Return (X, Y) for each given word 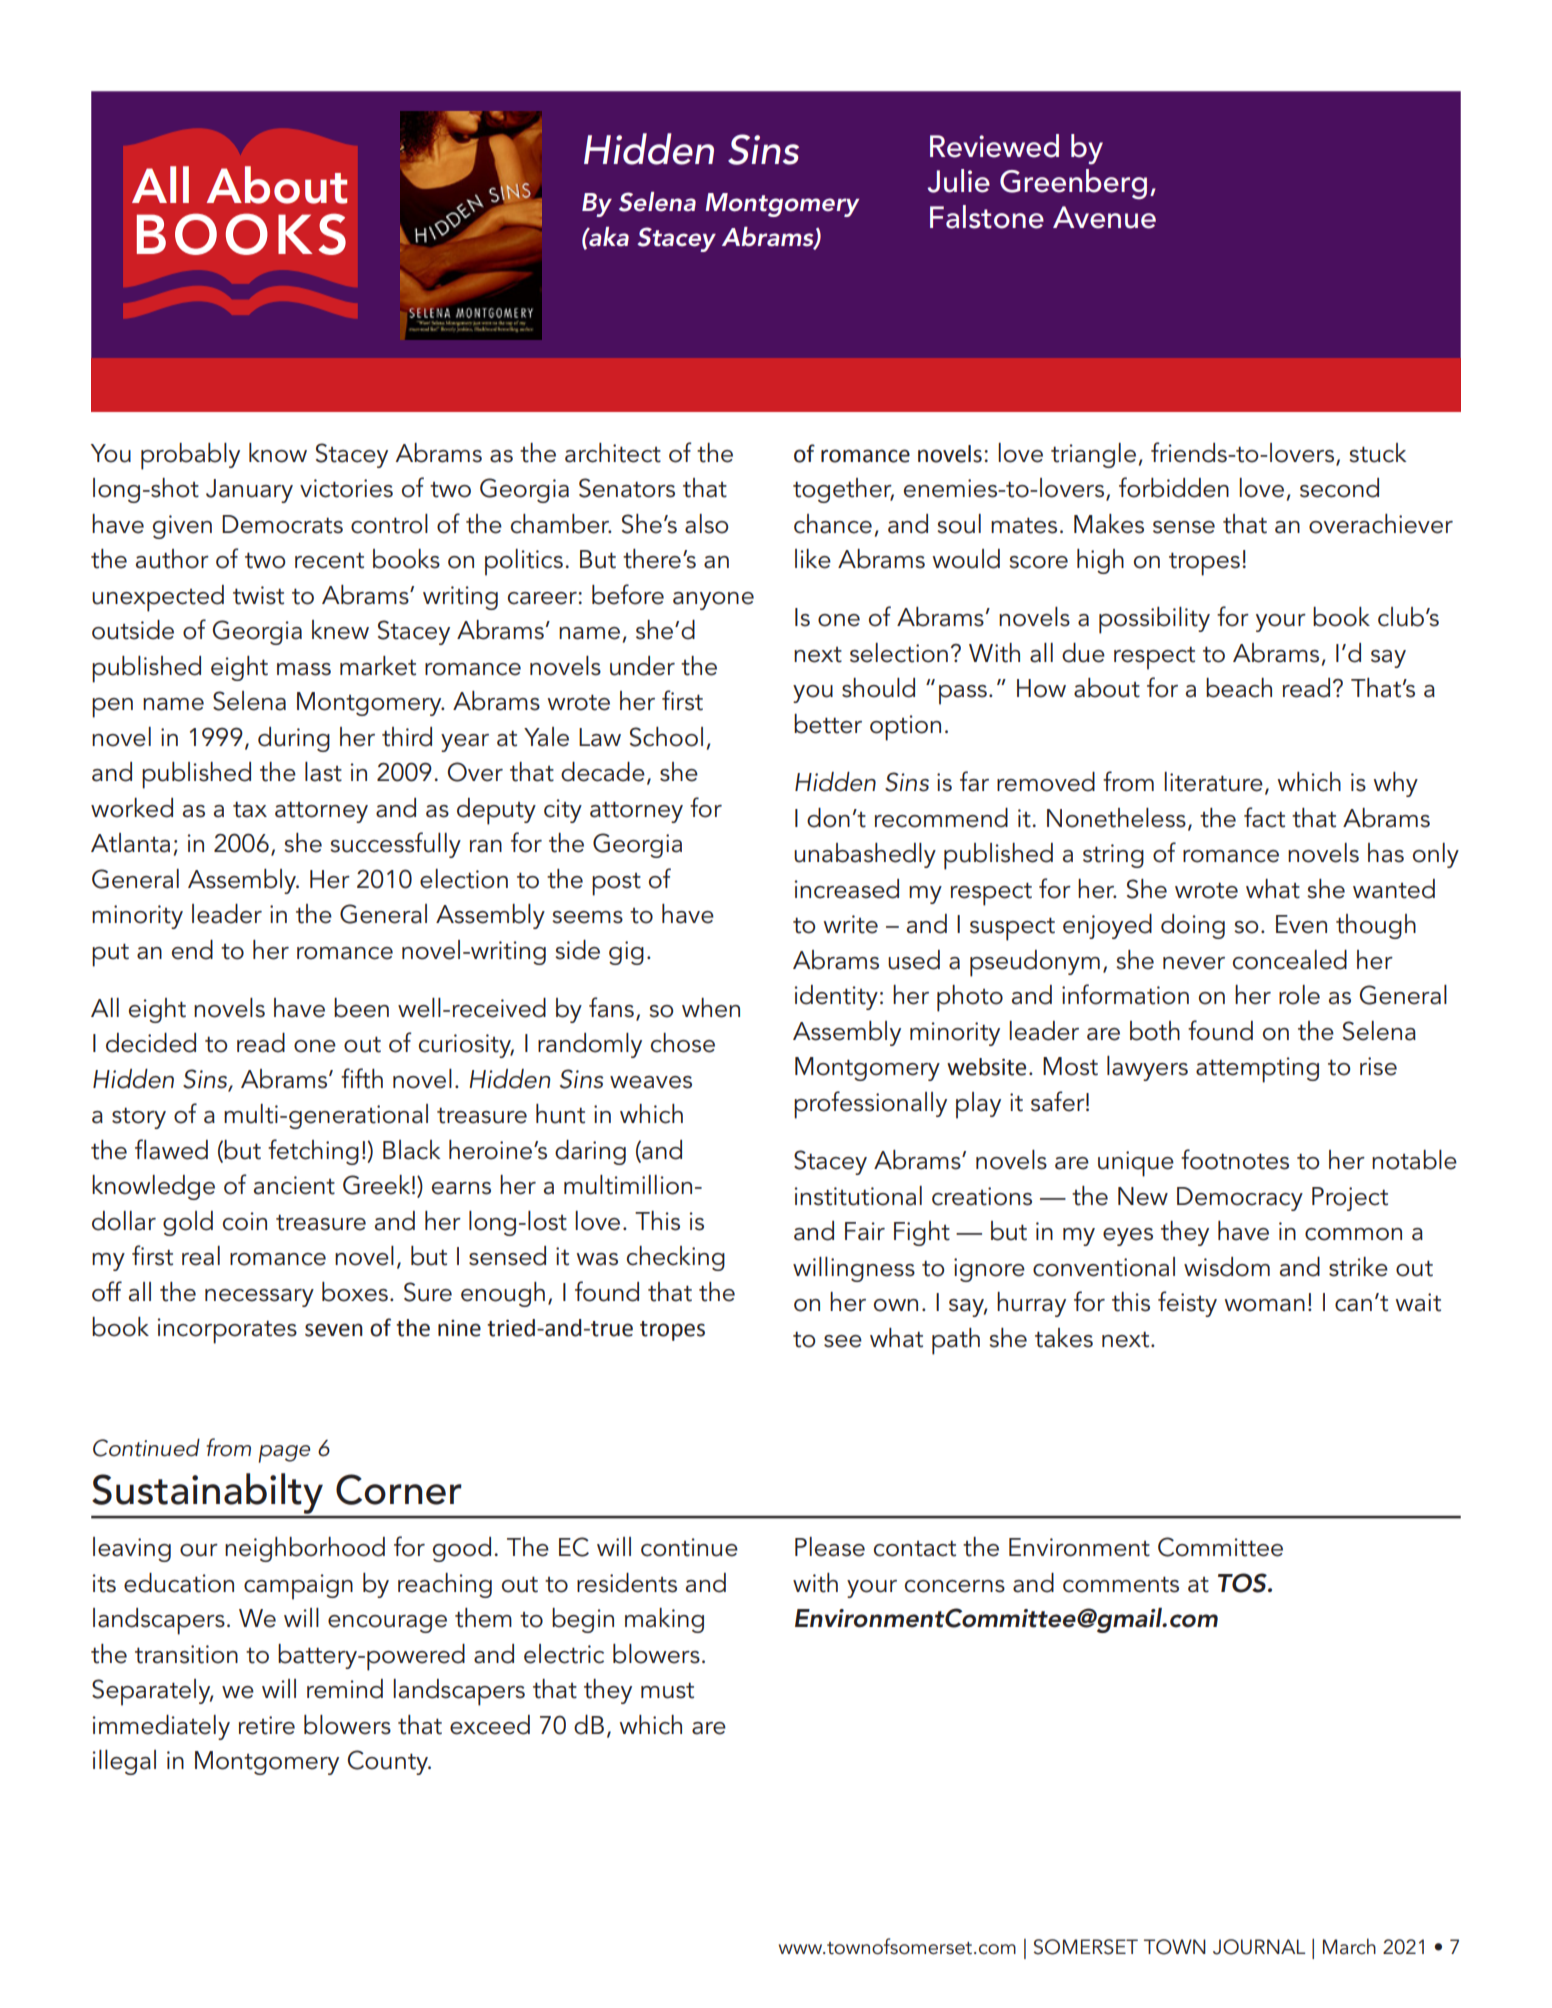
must (667, 1690)
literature (1213, 782)
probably (190, 456)
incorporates (227, 1331)
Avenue (1104, 217)
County (389, 1762)
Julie (958, 181)
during (294, 739)
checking (676, 1258)
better (828, 724)
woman (1264, 1305)
